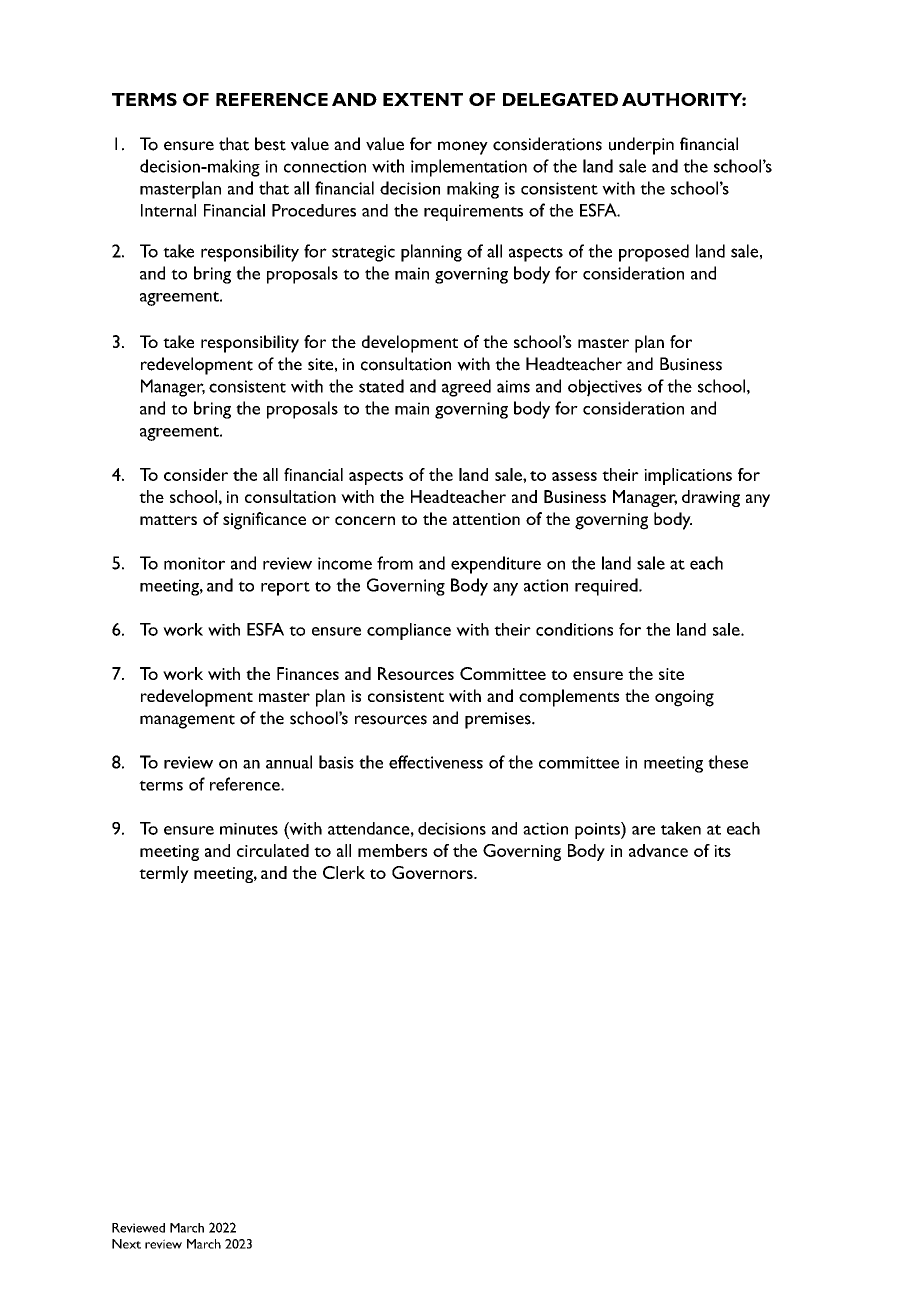  What do you see at coordinates (187, 721) in the page?
I see `management` at bounding box center [187, 721].
